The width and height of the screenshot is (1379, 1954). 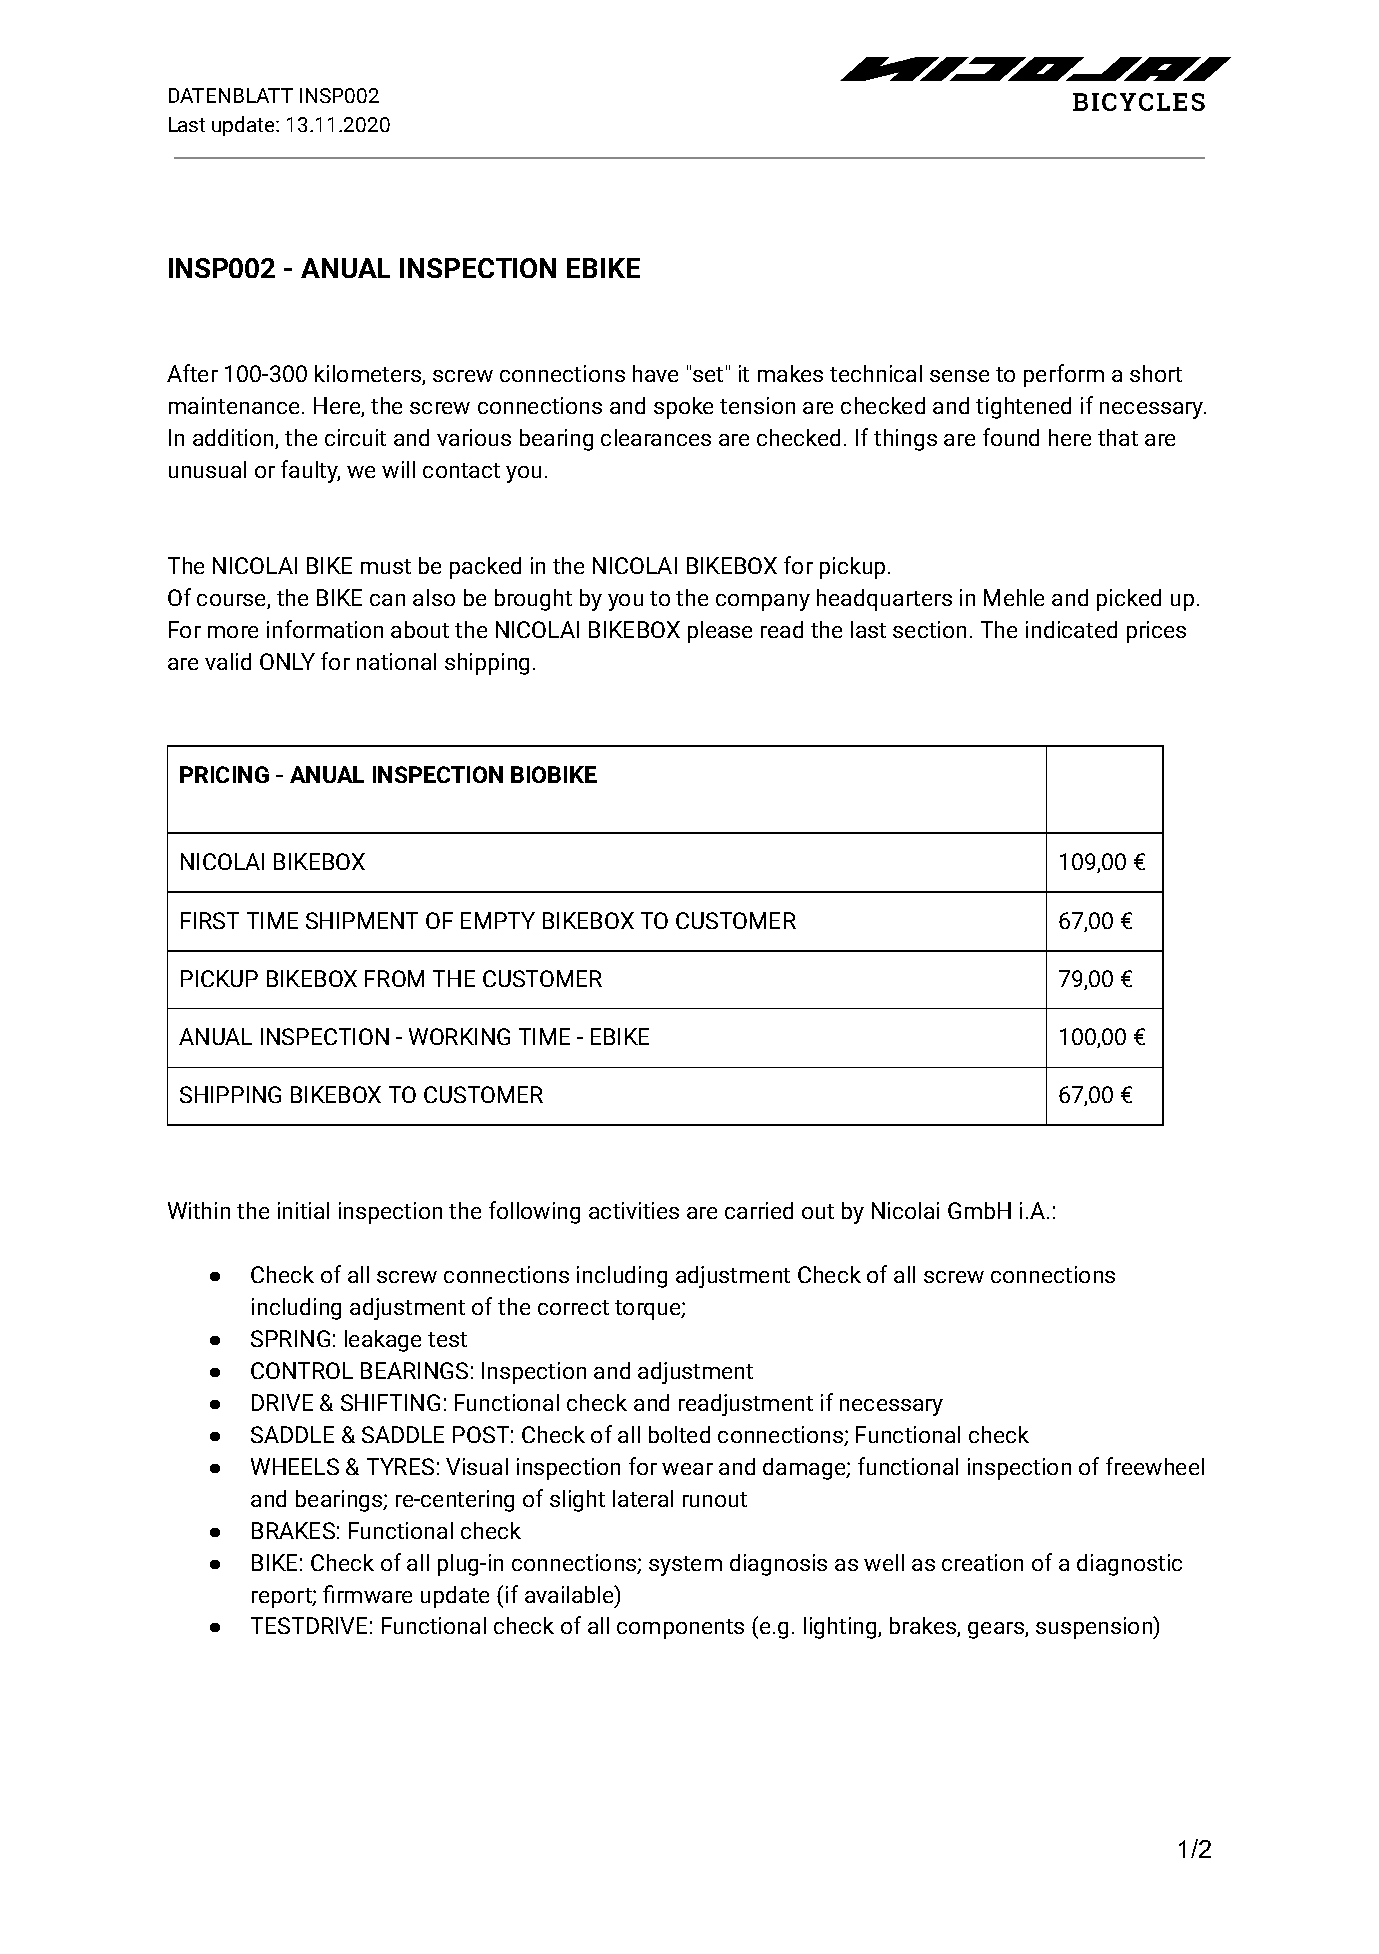 What do you see at coordinates (573, 1307) in the screenshot?
I see `correct` at bounding box center [573, 1307].
